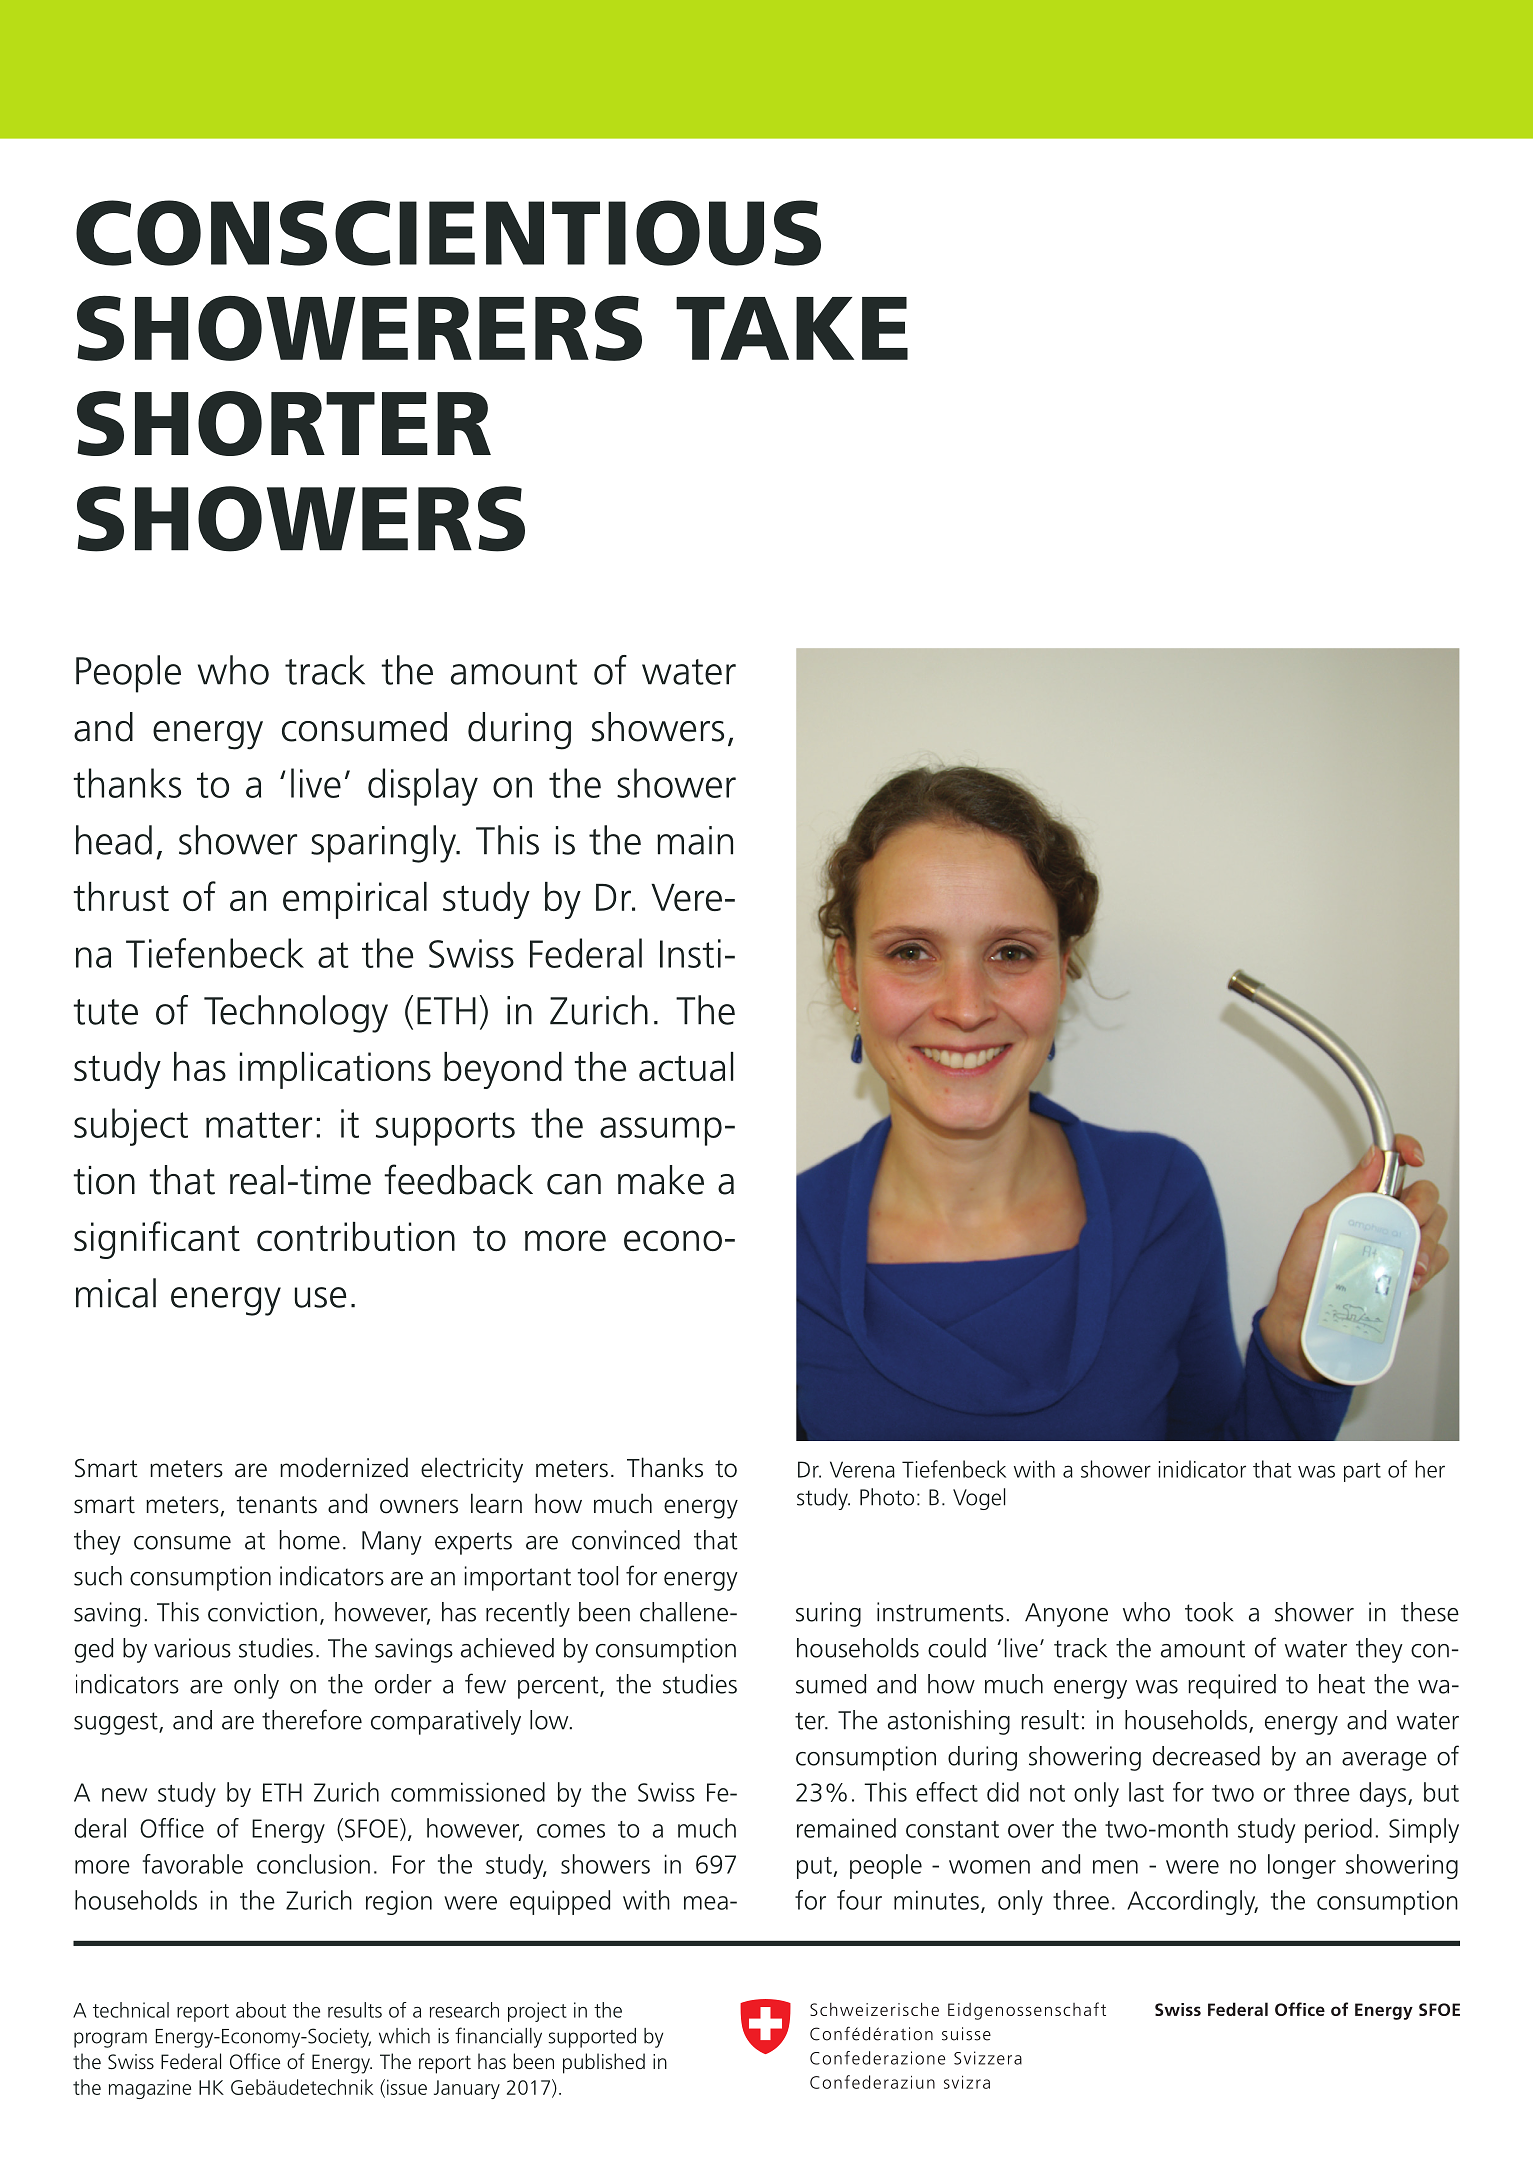 The width and height of the screenshot is (1533, 2167). What do you see at coordinates (1362, 1472) in the screenshot?
I see `part` at bounding box center [1362, 1472].
